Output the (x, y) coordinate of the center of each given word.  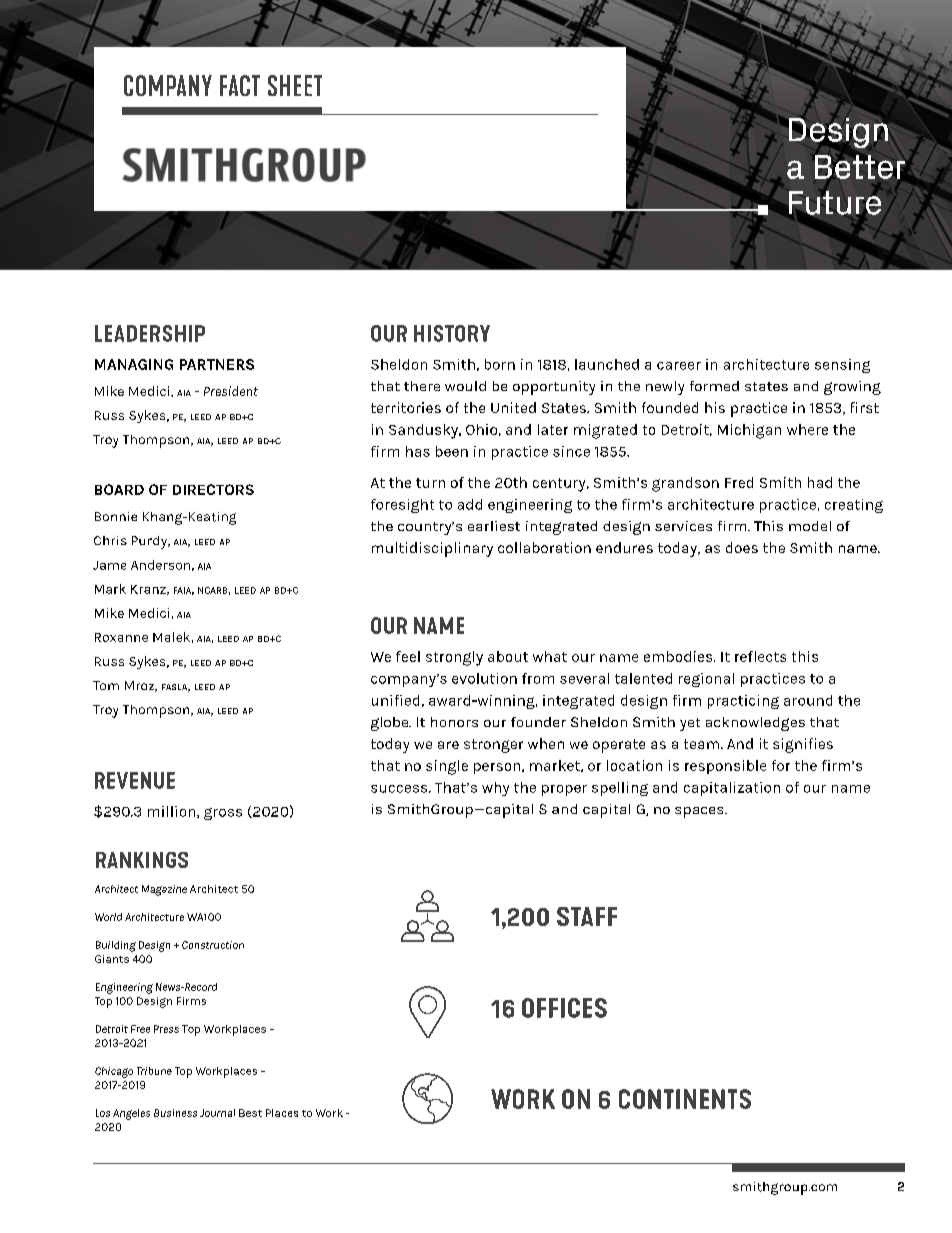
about (508, 656)
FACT (240, 85)
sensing (842, 366)
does (742, 547)
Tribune (154, 1071)
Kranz (149, 590)
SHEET (295, 85)
